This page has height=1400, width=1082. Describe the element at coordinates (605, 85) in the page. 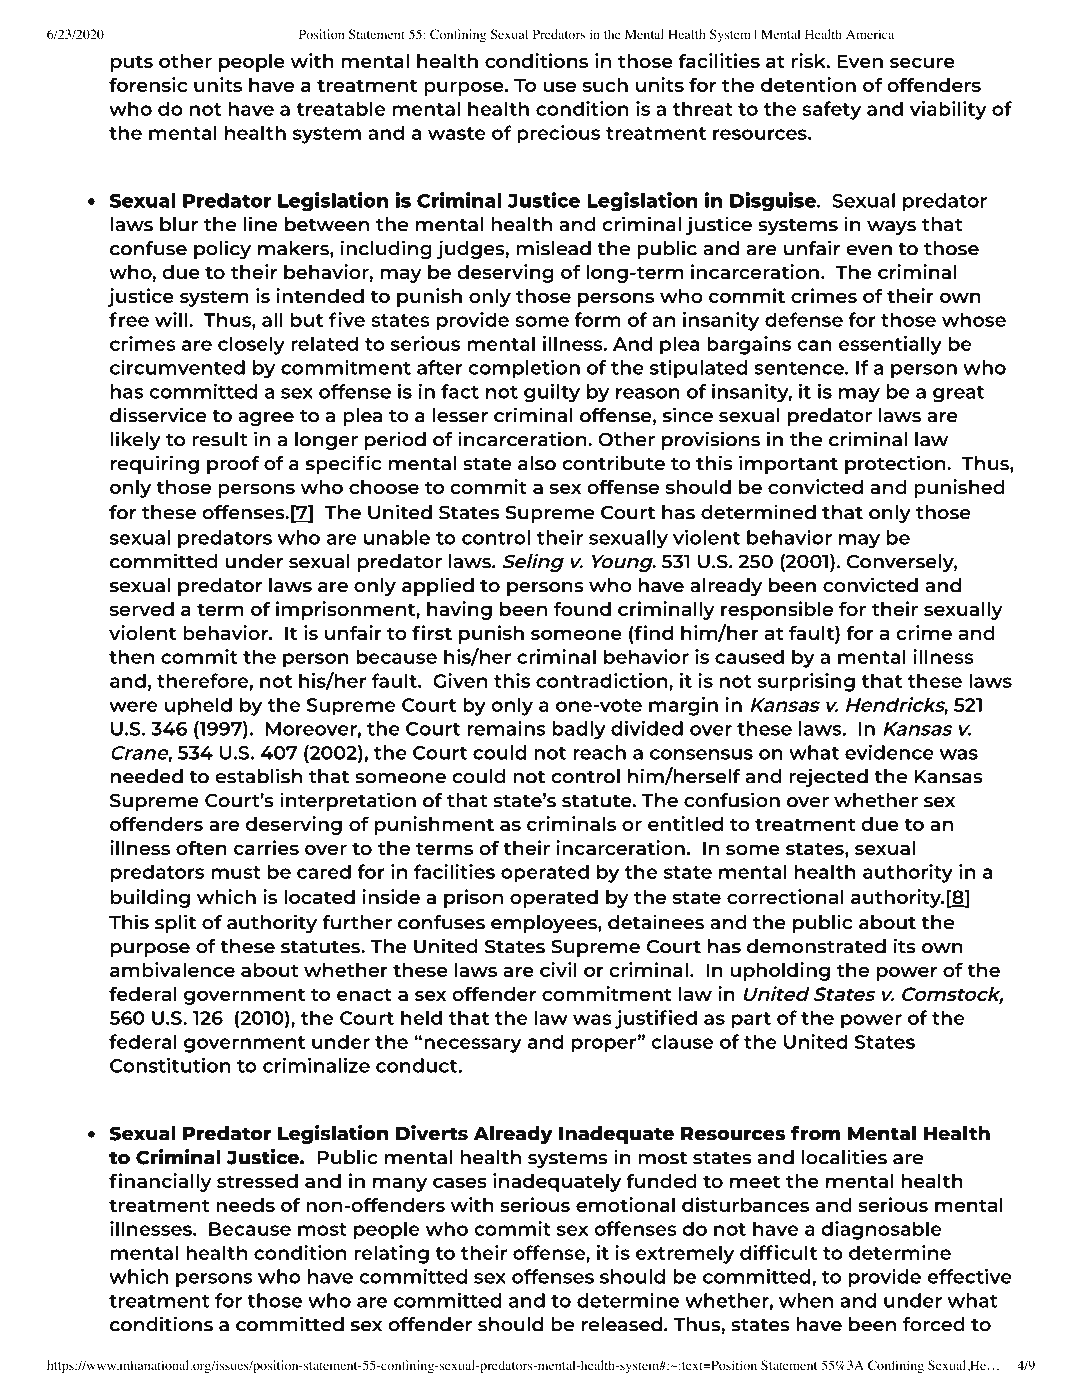

I see `such` at that location.
